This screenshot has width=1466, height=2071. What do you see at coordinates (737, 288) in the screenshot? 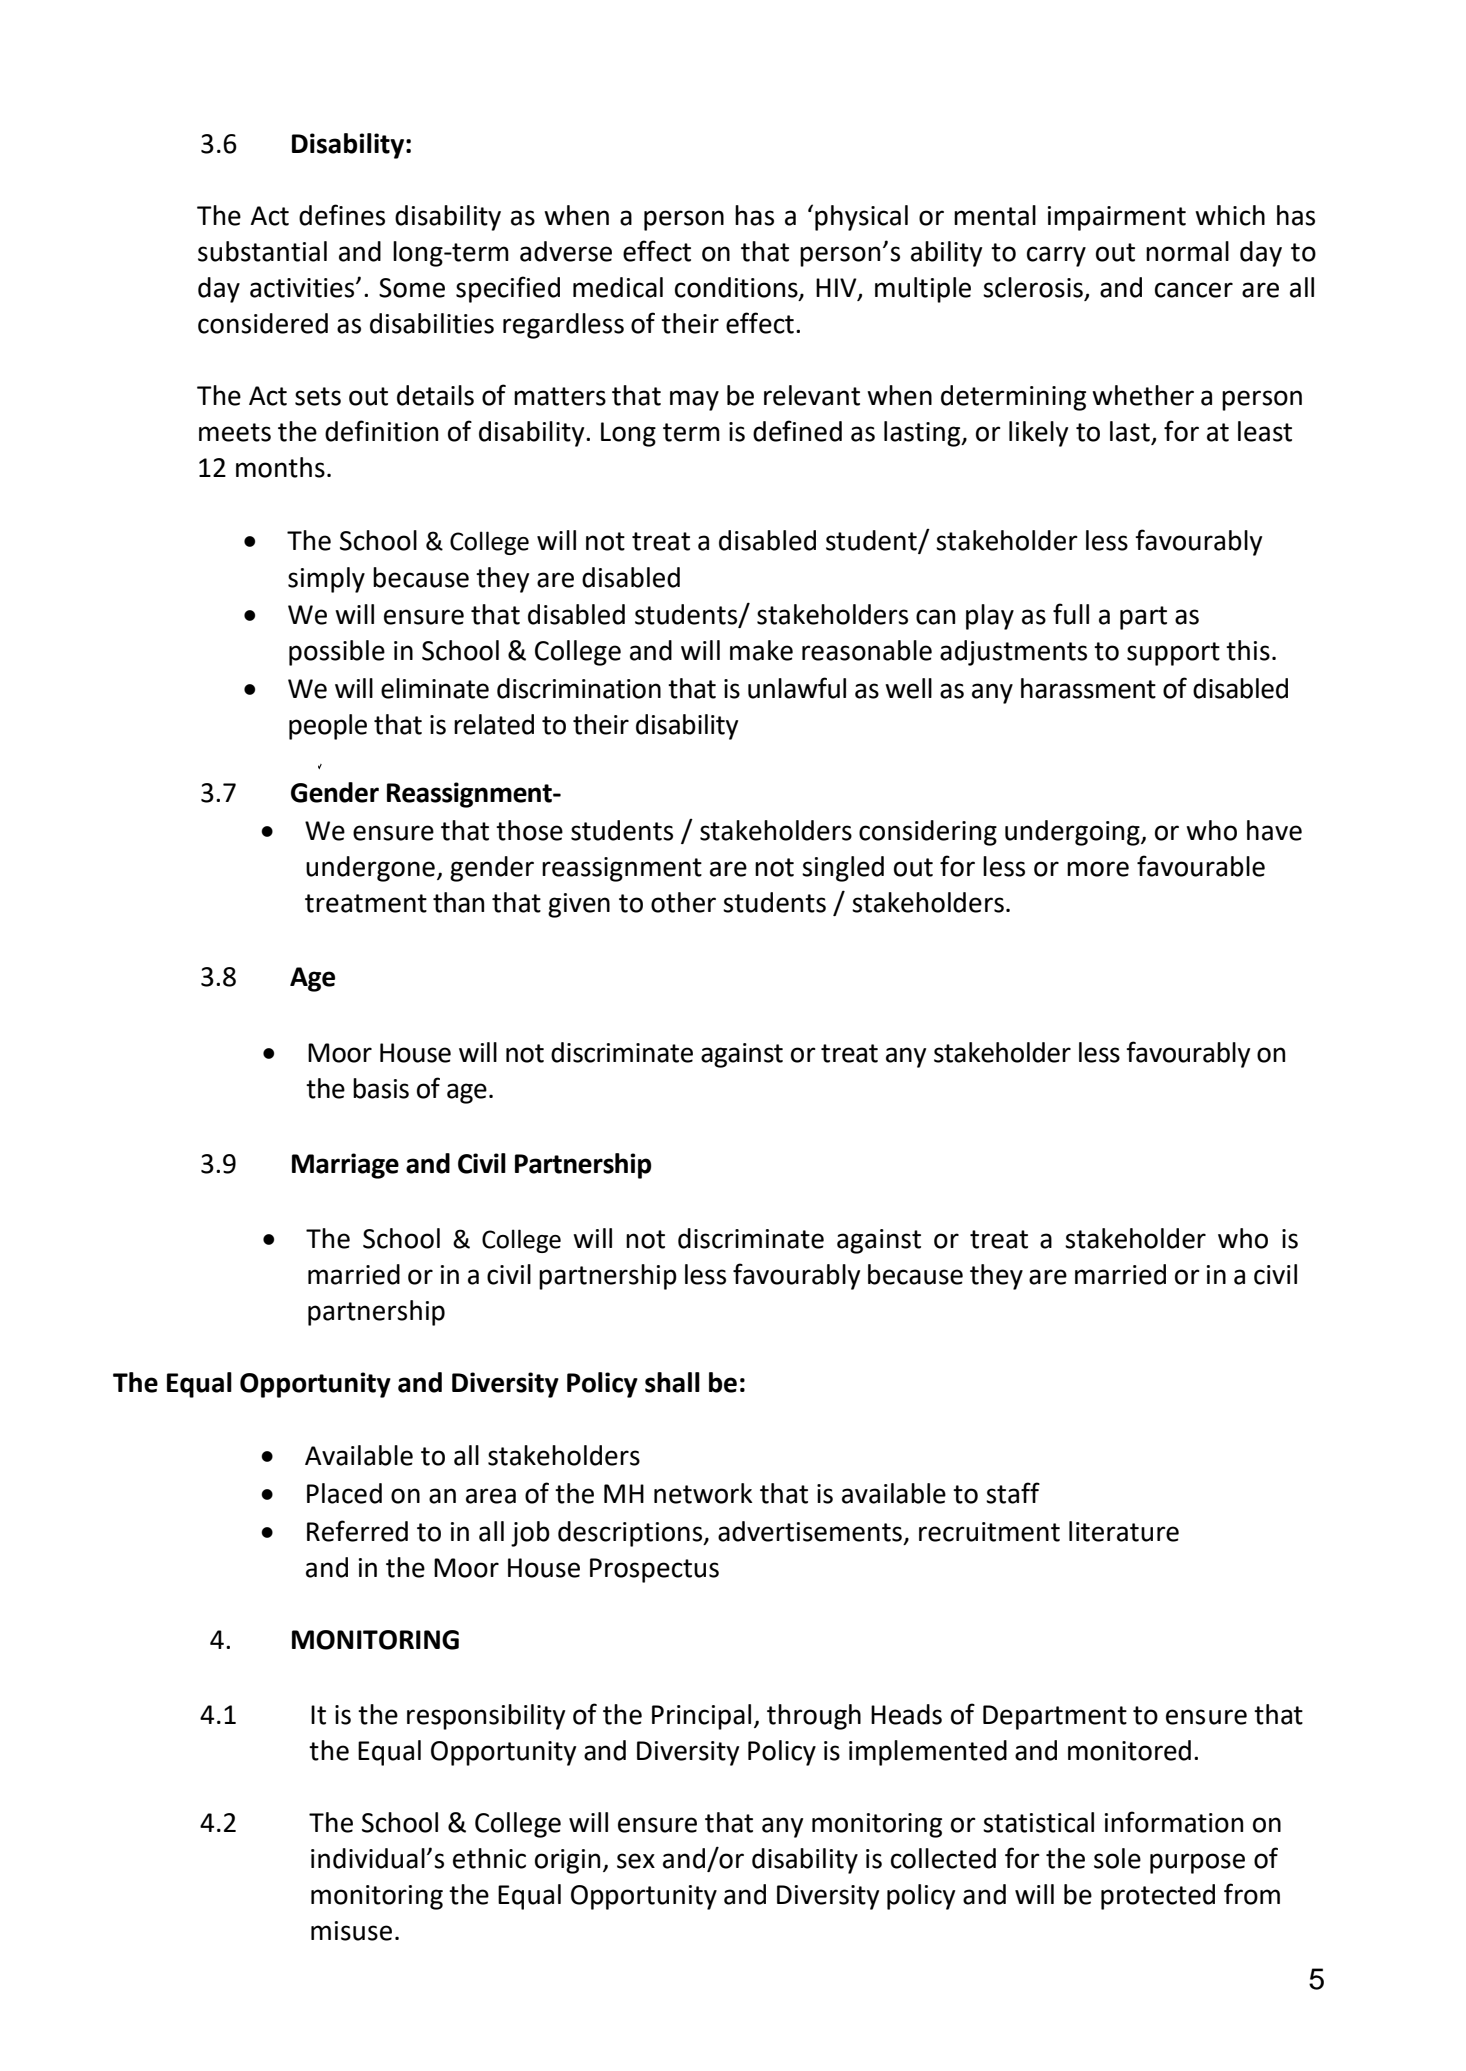
I see `conditions` at bounding box center [737, 288].
